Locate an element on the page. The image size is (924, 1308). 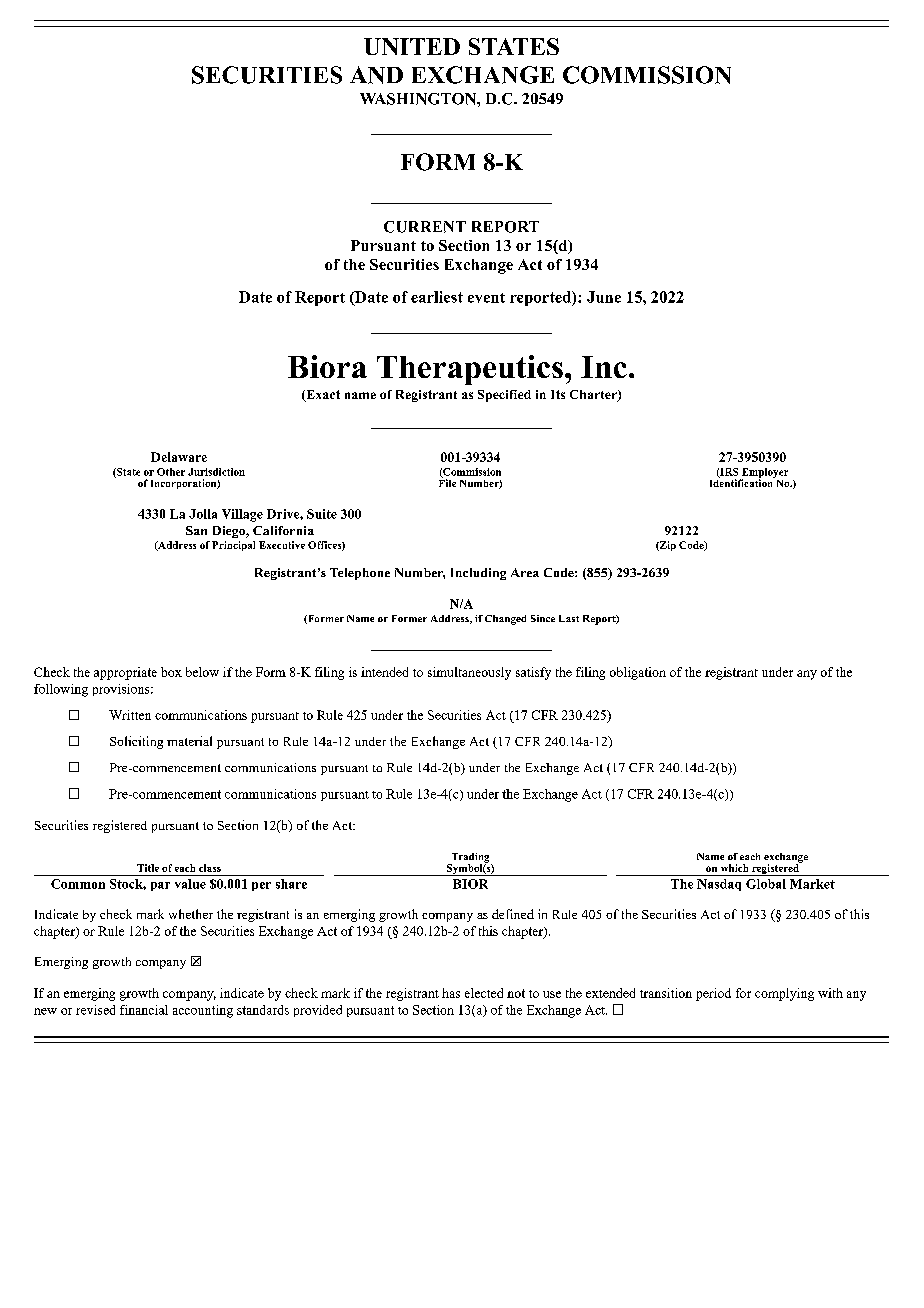
has is located at coordinates (451, 993).
